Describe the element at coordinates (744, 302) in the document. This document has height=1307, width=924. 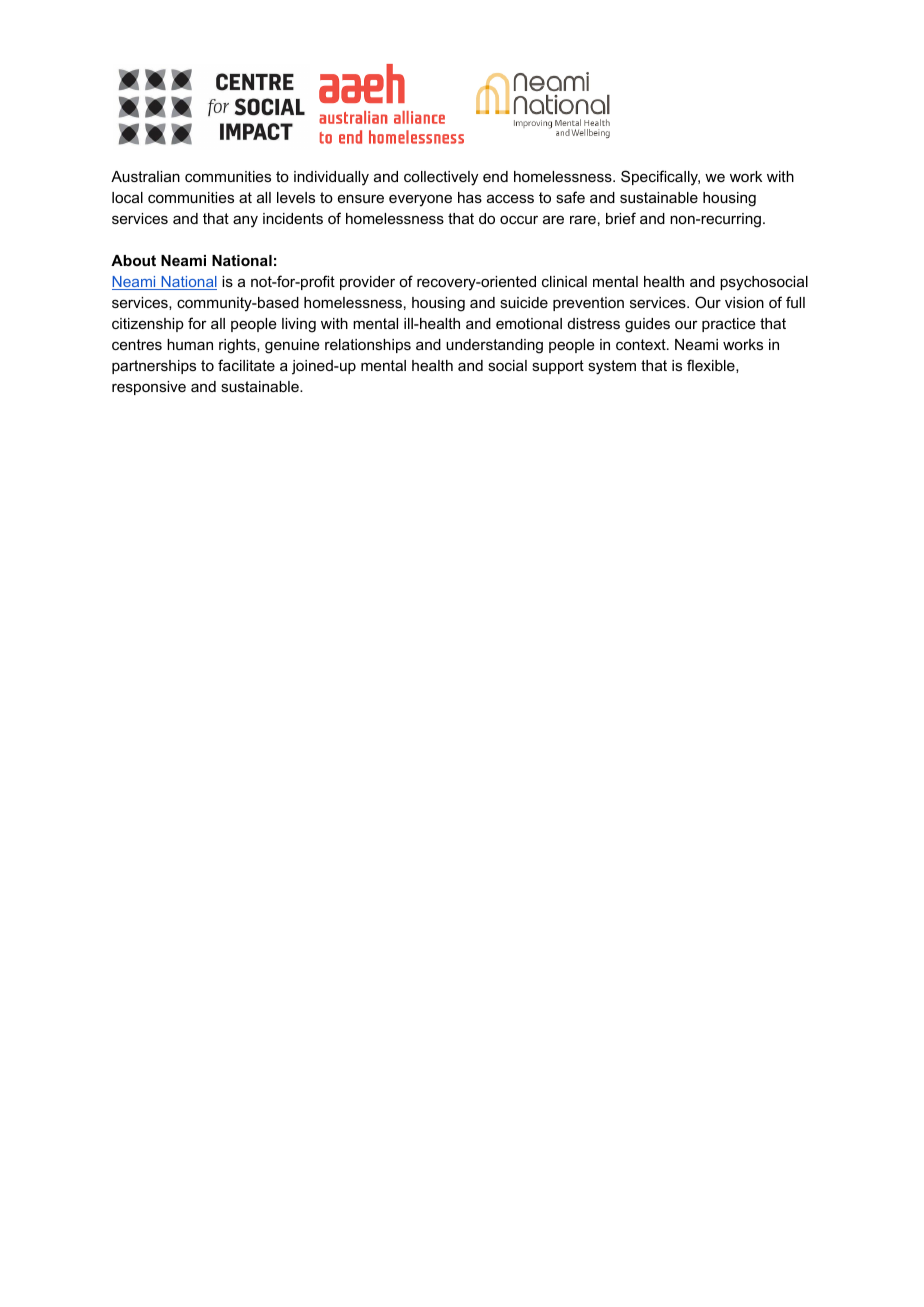
I see `vision` at that location.
